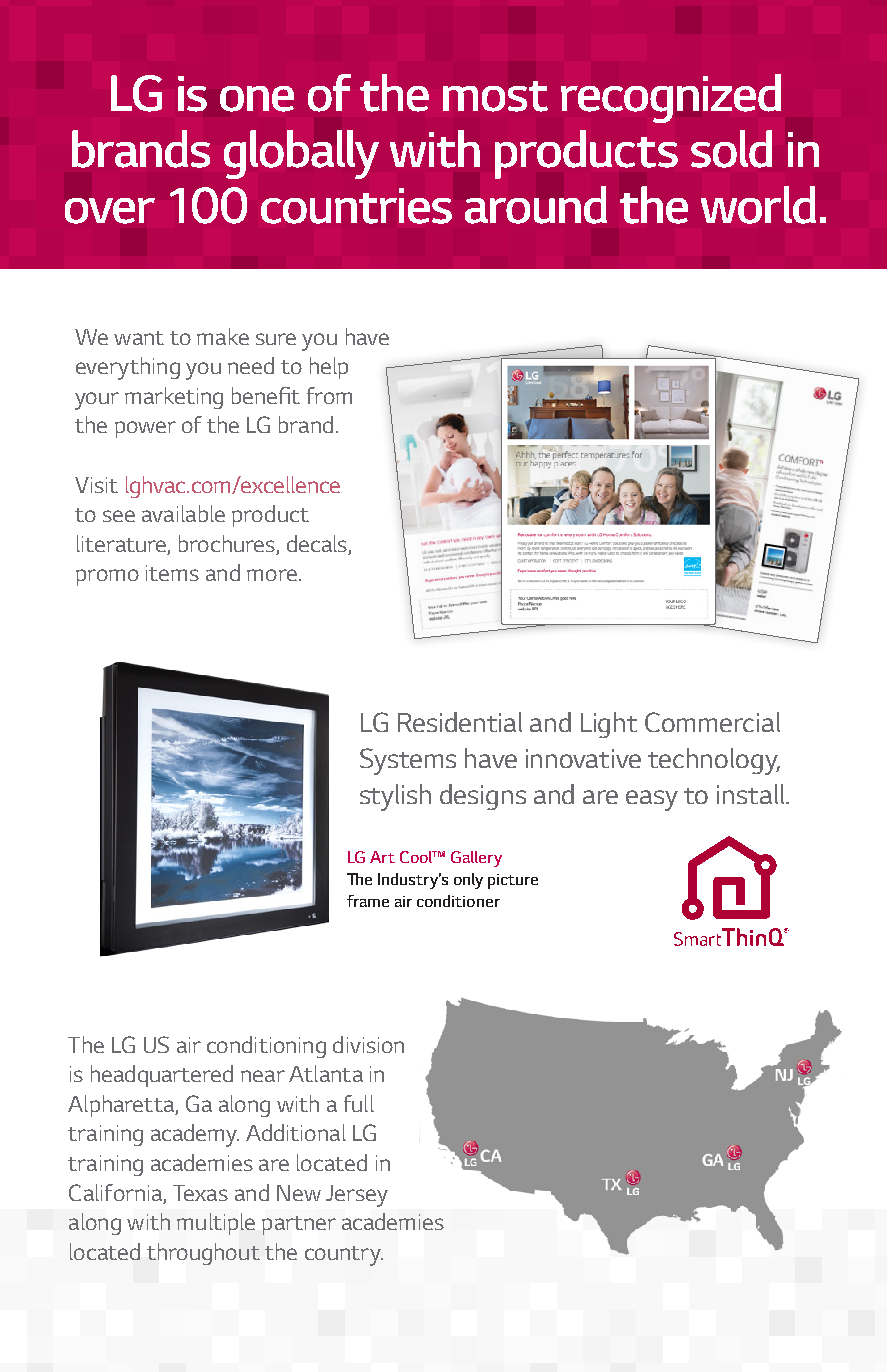 Image resolution: width=887 pixels, height=1372 pixels. What do you see at coordinates (357, 1196) in the document?
I see `Jersey` at bounding box center [357, 1196].
